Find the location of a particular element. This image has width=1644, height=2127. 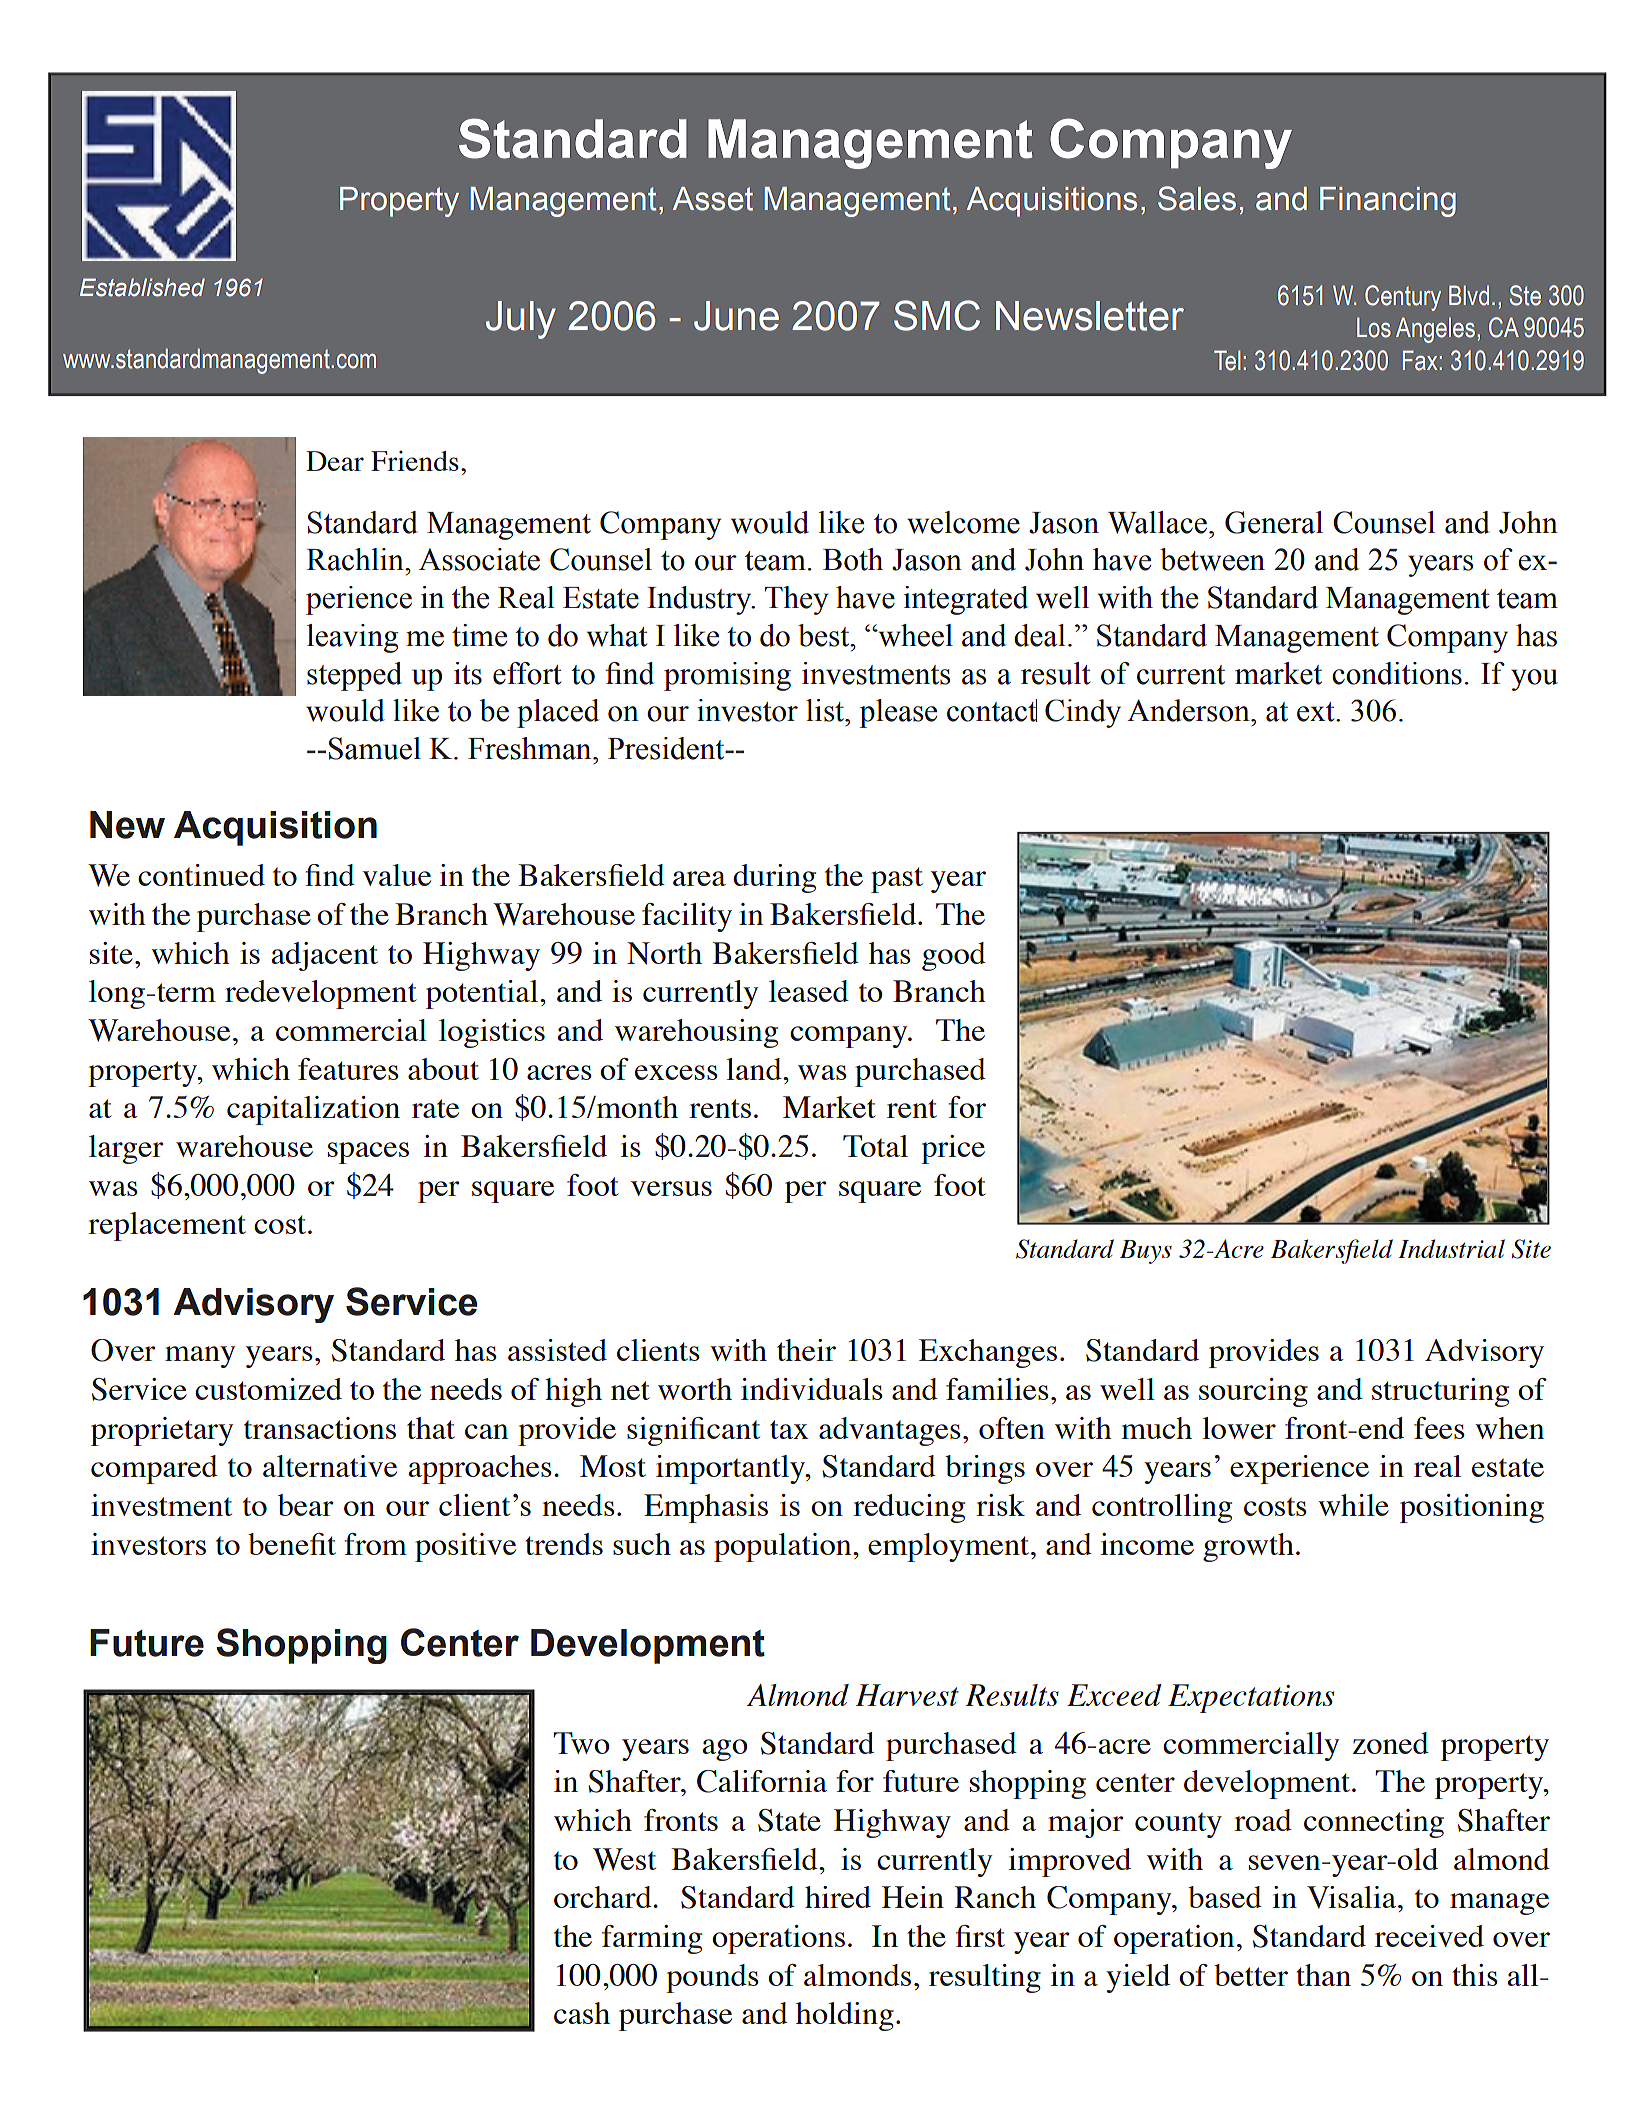

Total is located at coordinates (875, 1146).
